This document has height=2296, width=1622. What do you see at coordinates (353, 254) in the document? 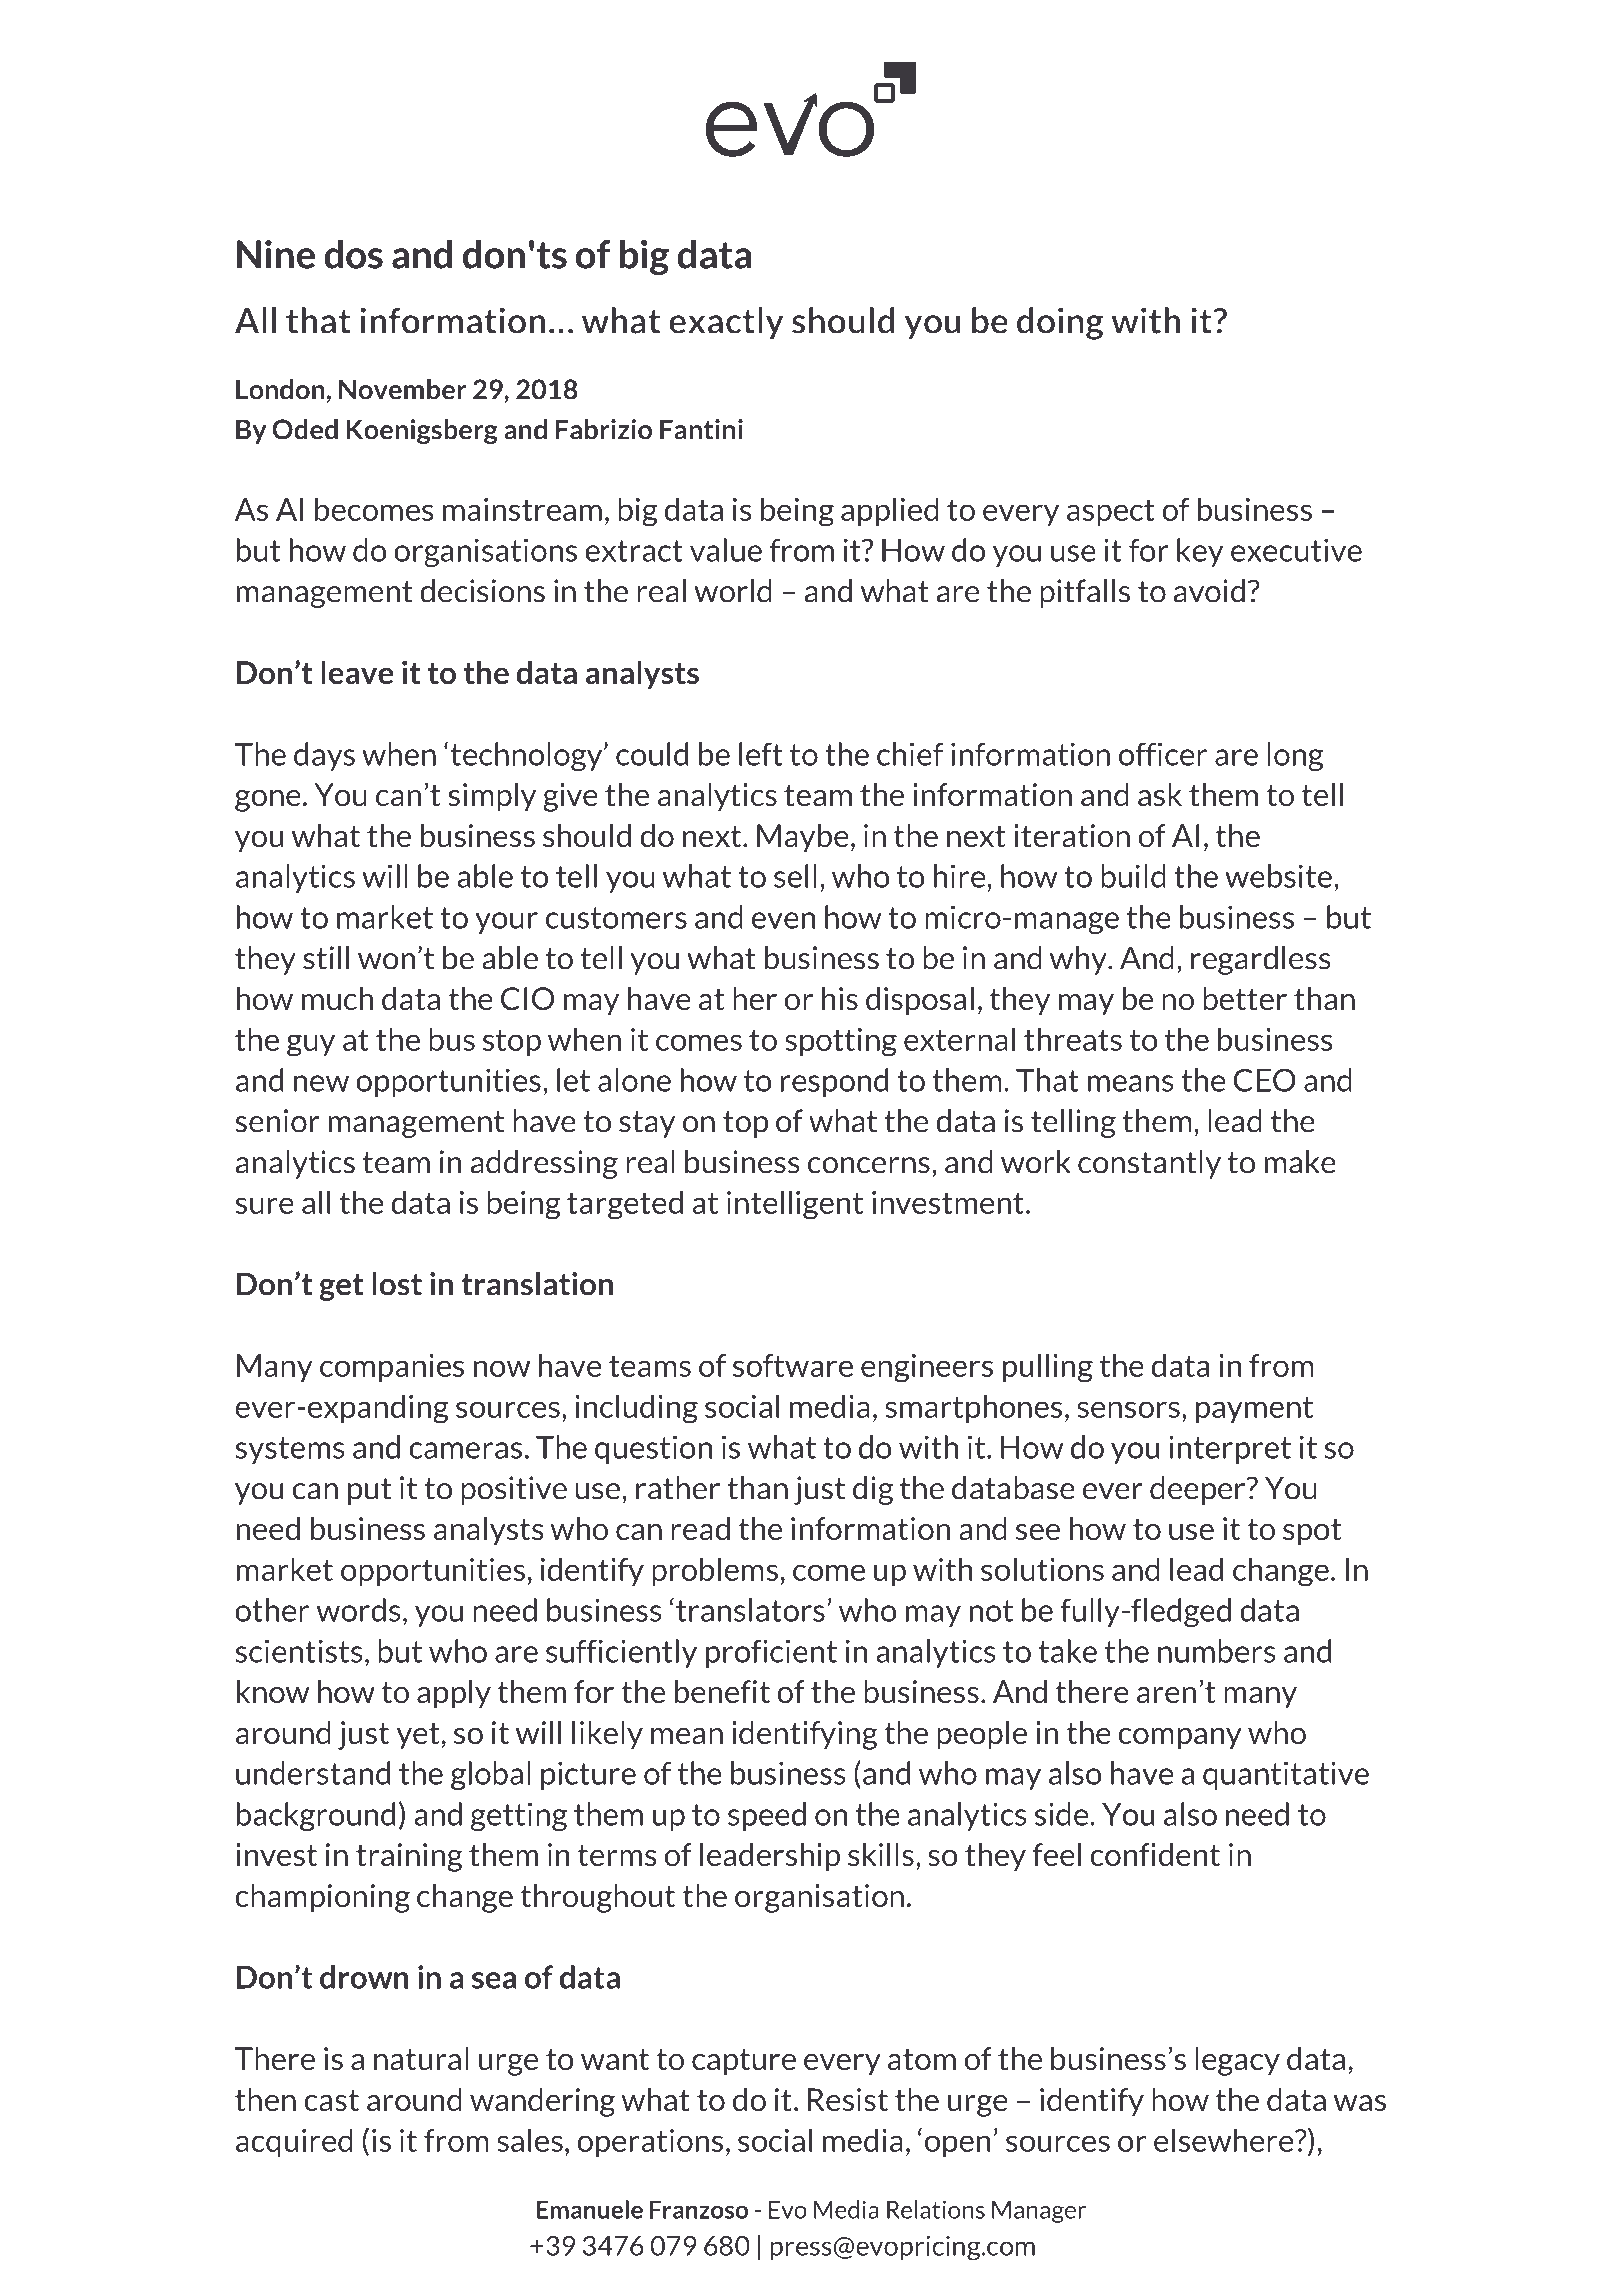
I see `dos` at bounding box center [353, 254].
